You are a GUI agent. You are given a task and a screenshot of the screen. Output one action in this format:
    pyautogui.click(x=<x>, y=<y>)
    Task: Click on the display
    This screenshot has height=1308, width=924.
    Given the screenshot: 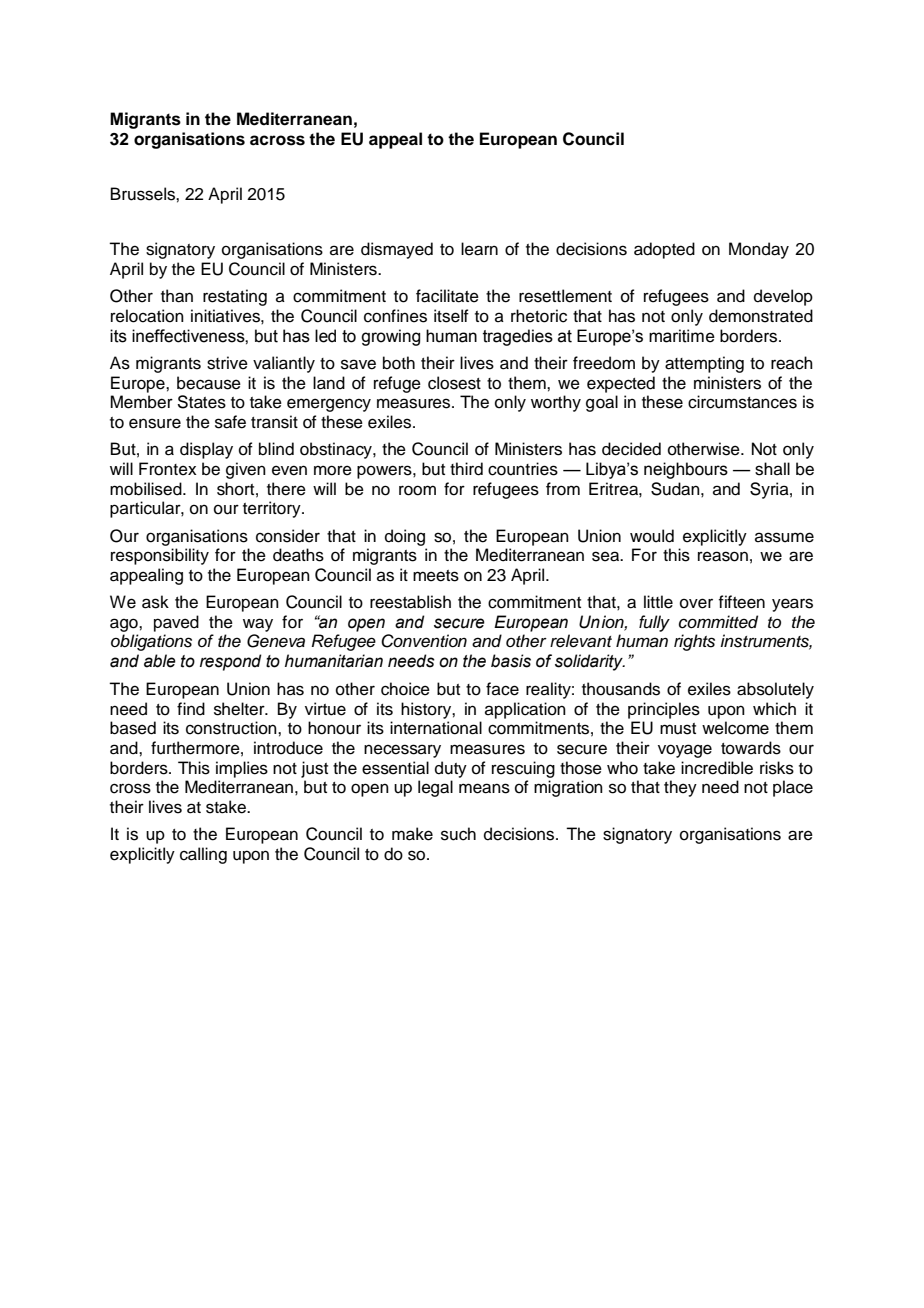 What is the action you would take?
    pyautogui.click(x=206, y=450)
